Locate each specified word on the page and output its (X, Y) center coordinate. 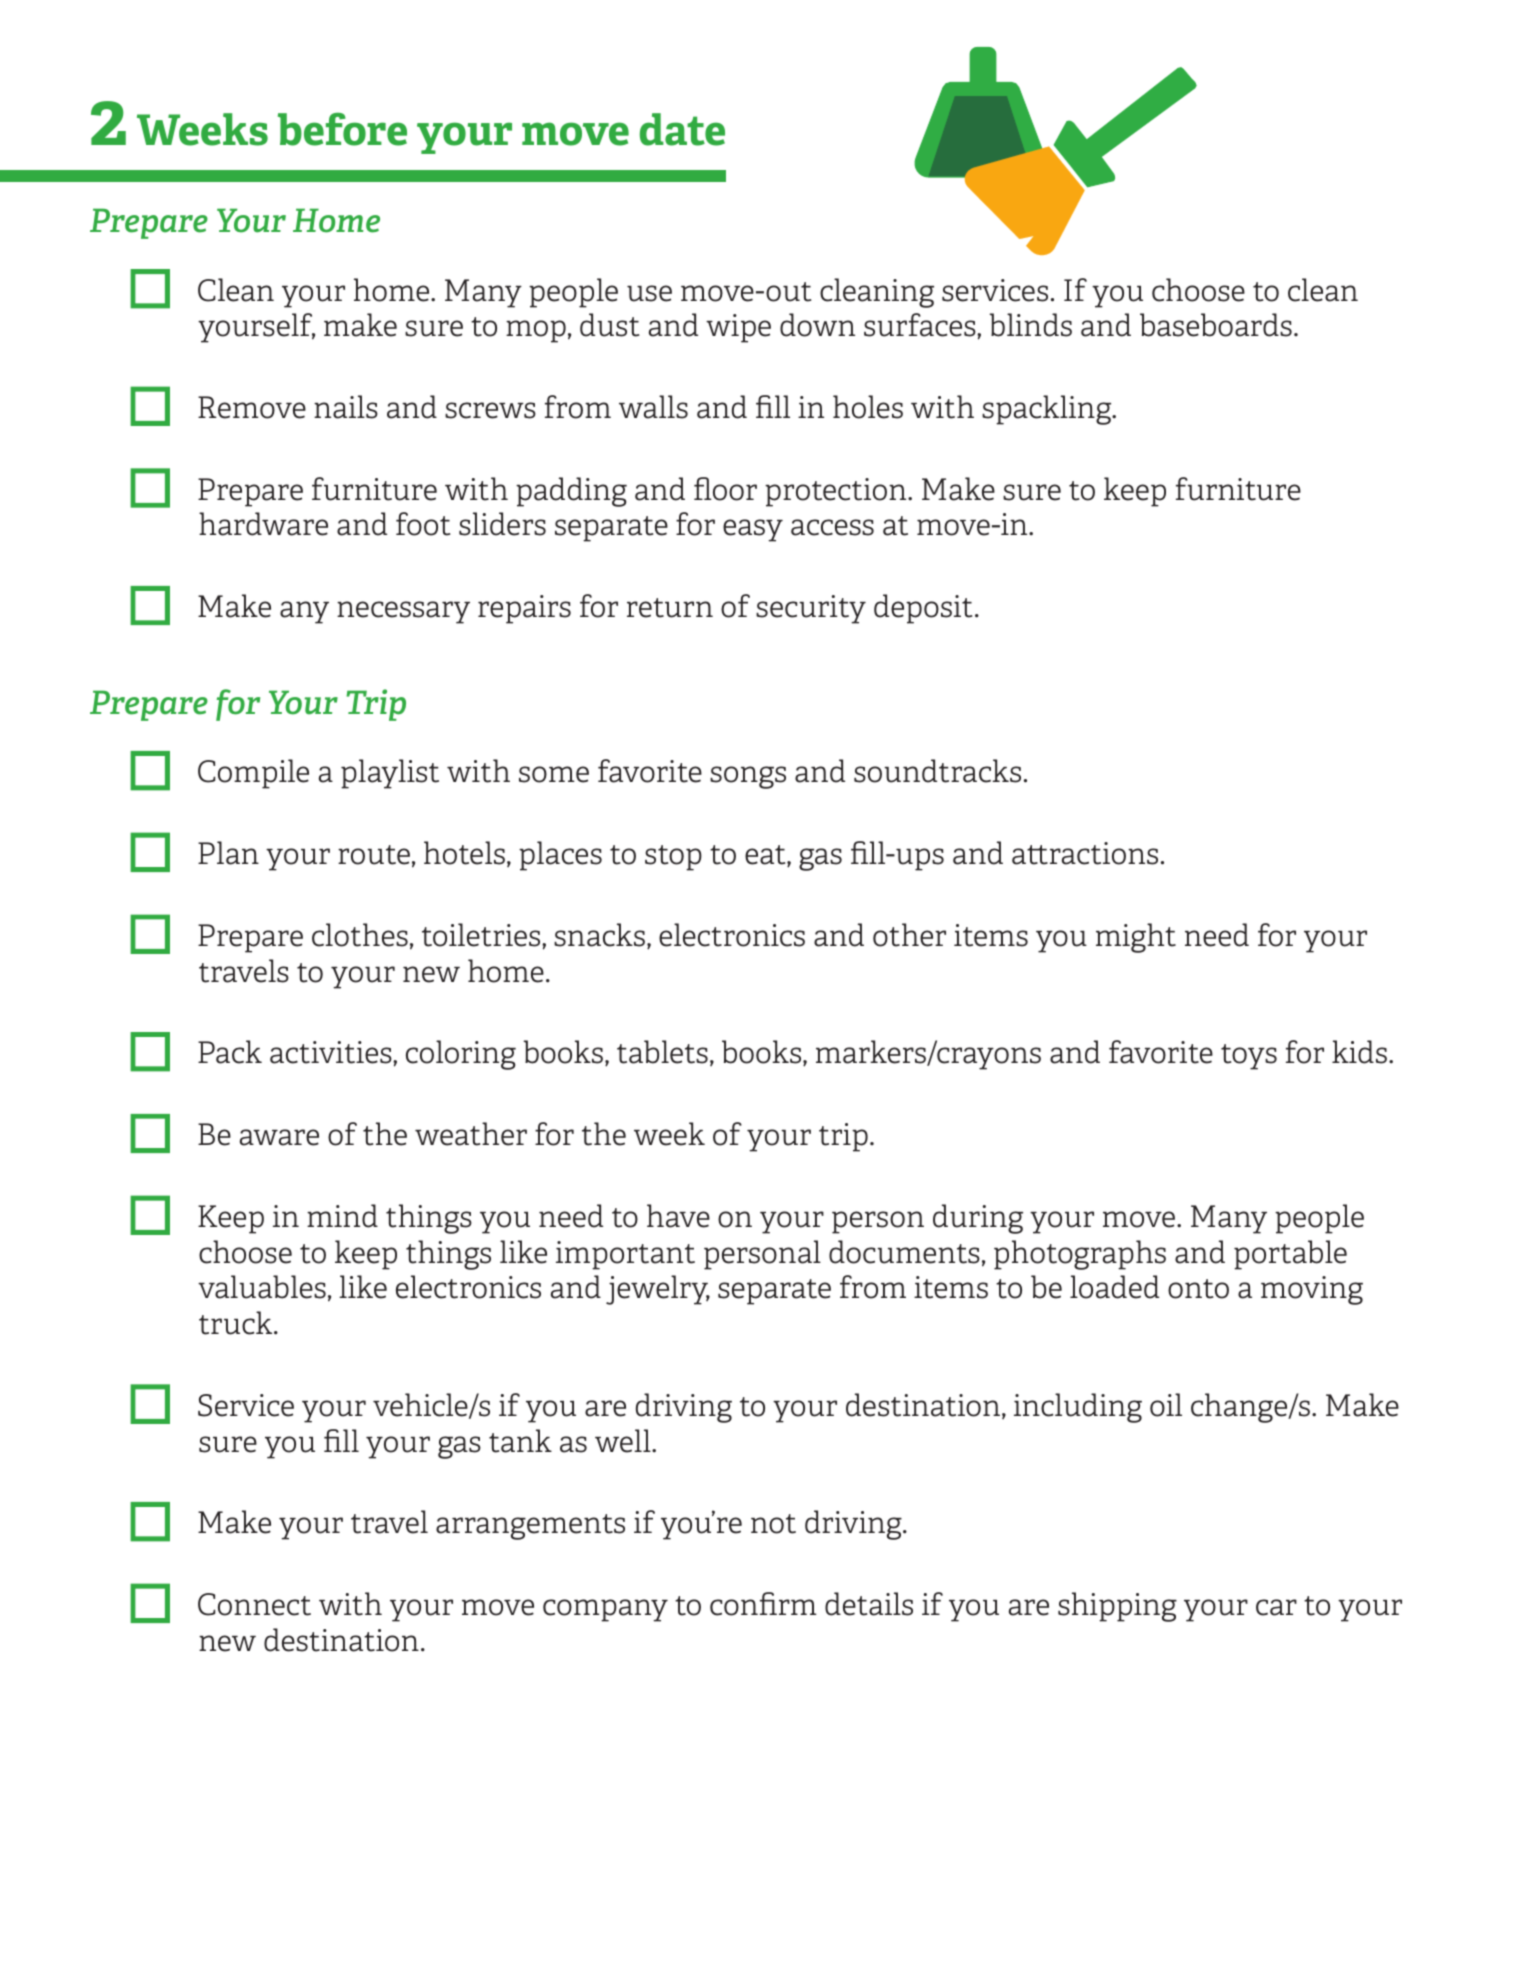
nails (346, 407)
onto (1198, 1289)
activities (332, 1052)
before (342, 129)
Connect (254, 1604)
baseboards (1216, 325)
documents (904, 1252)
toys (1249, 1057)
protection (837, 492)
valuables (262, 1287)
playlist (390, 774)
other (909, 935)
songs (748, 777)
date (682, 129)
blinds (1030, 325)
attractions (1085, 853)
